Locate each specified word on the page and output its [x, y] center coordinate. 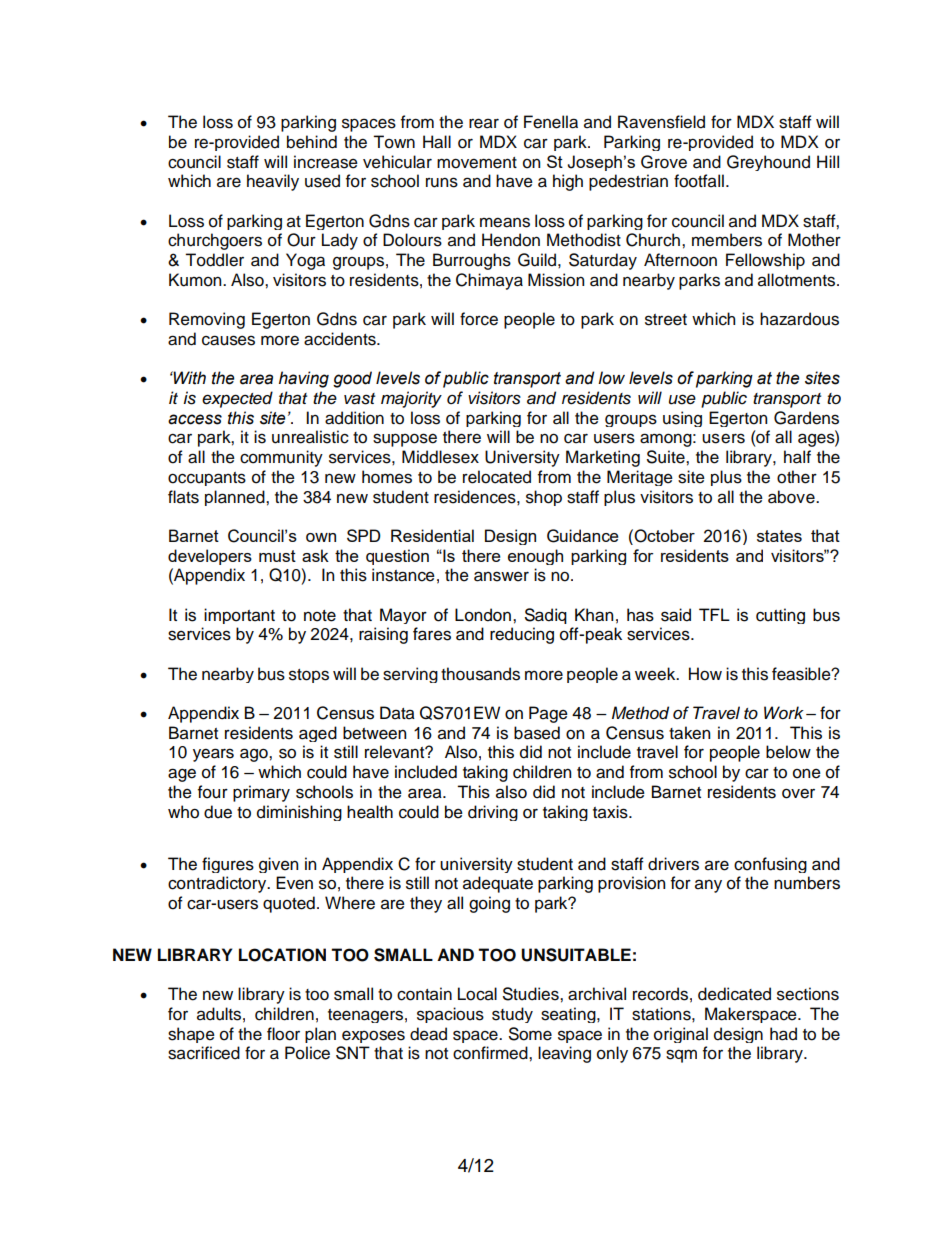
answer [501, 576]
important [239, 616]
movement [477, 163]
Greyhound [768, 163]
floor [283, 1034]
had [783, 1034]
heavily [273, 182]
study [512, 1015]
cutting [780, 616]
